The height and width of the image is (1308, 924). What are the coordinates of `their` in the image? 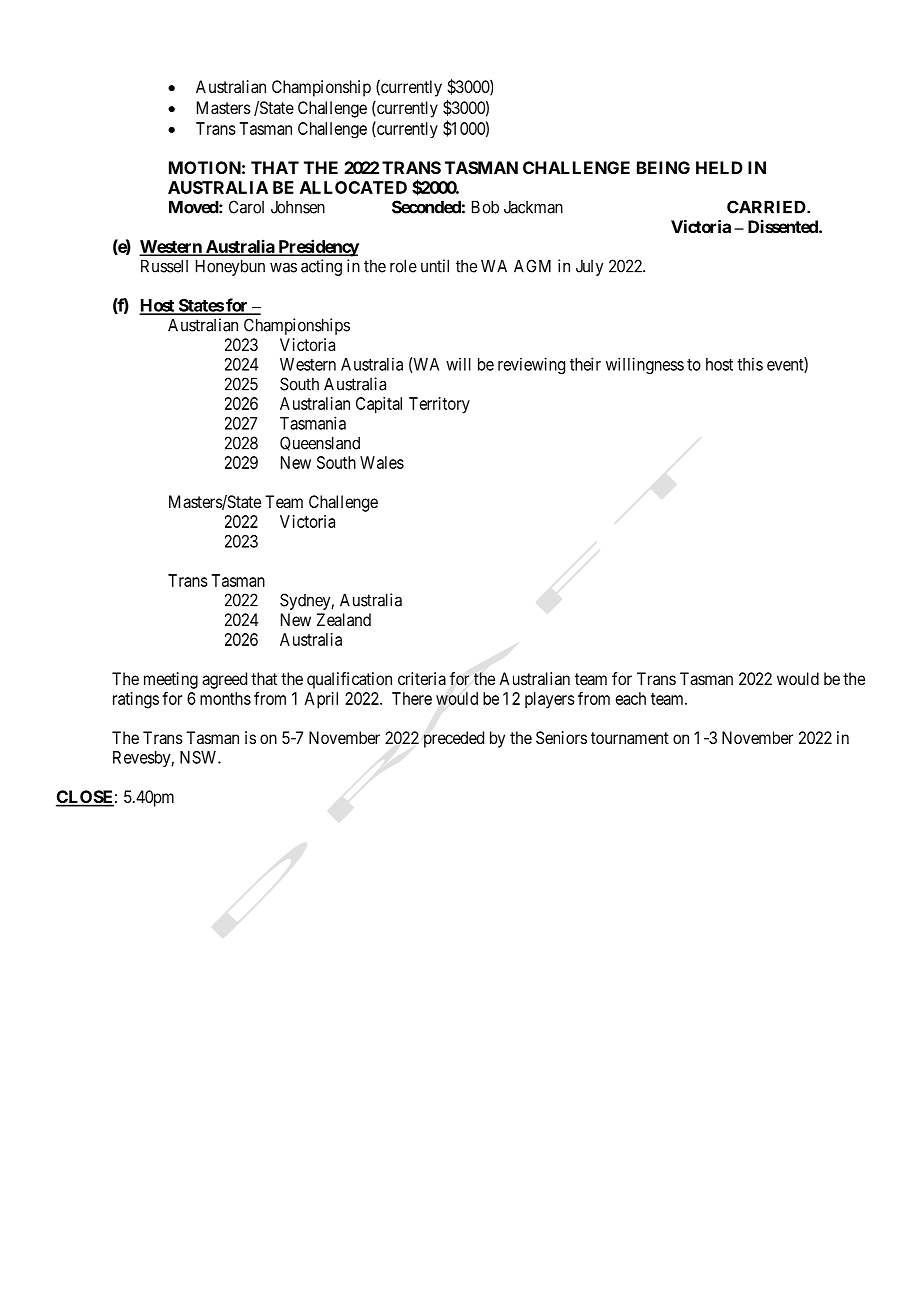 It's located at (585, 364).
